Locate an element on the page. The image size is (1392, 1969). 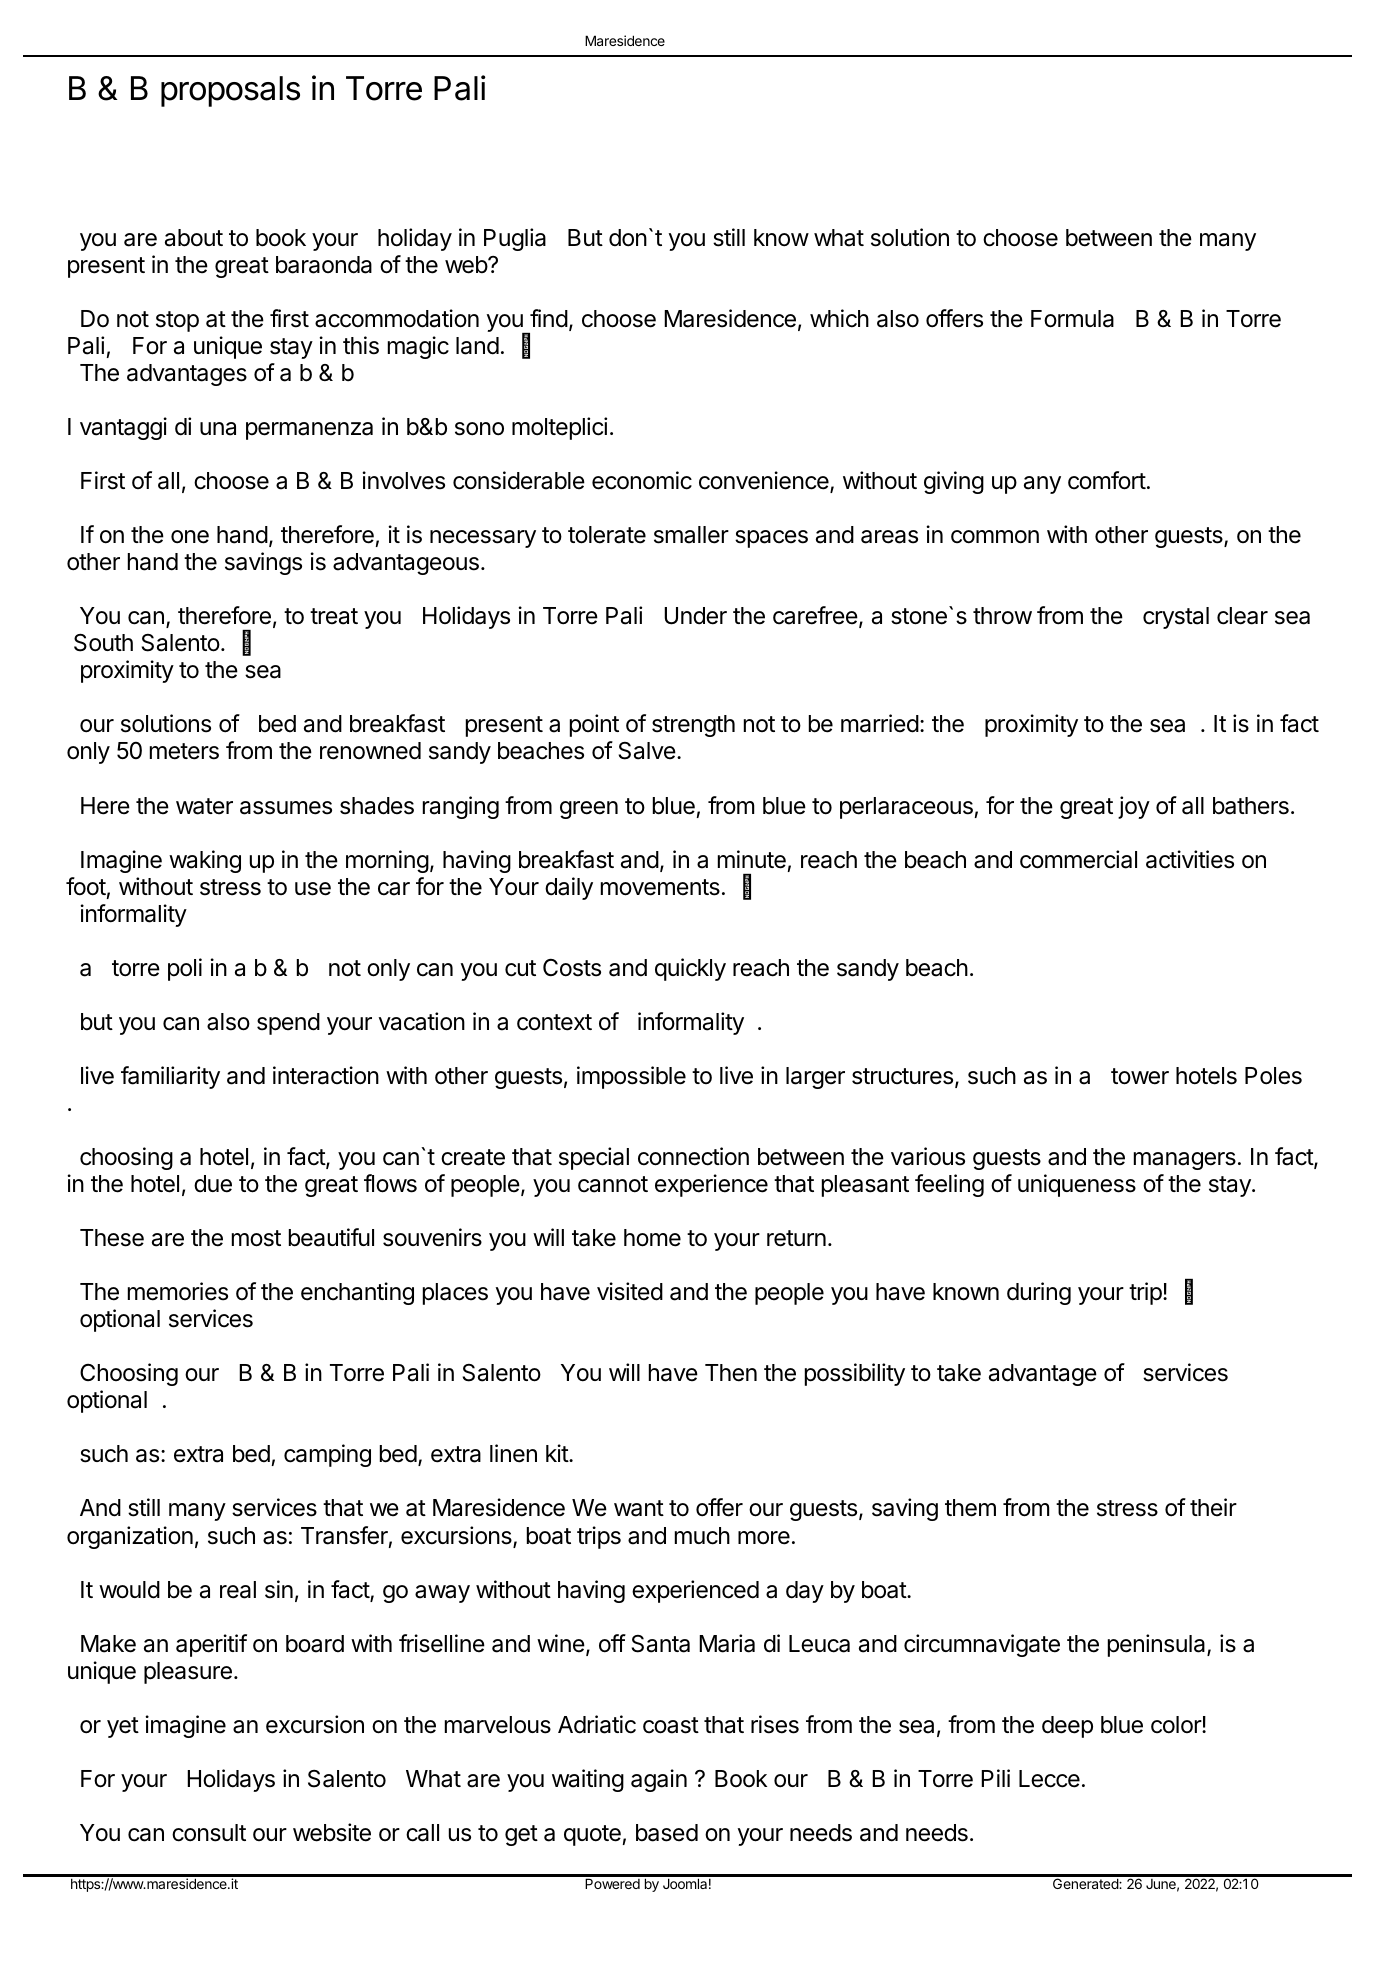
due is located at coordinates (213, 1184).
